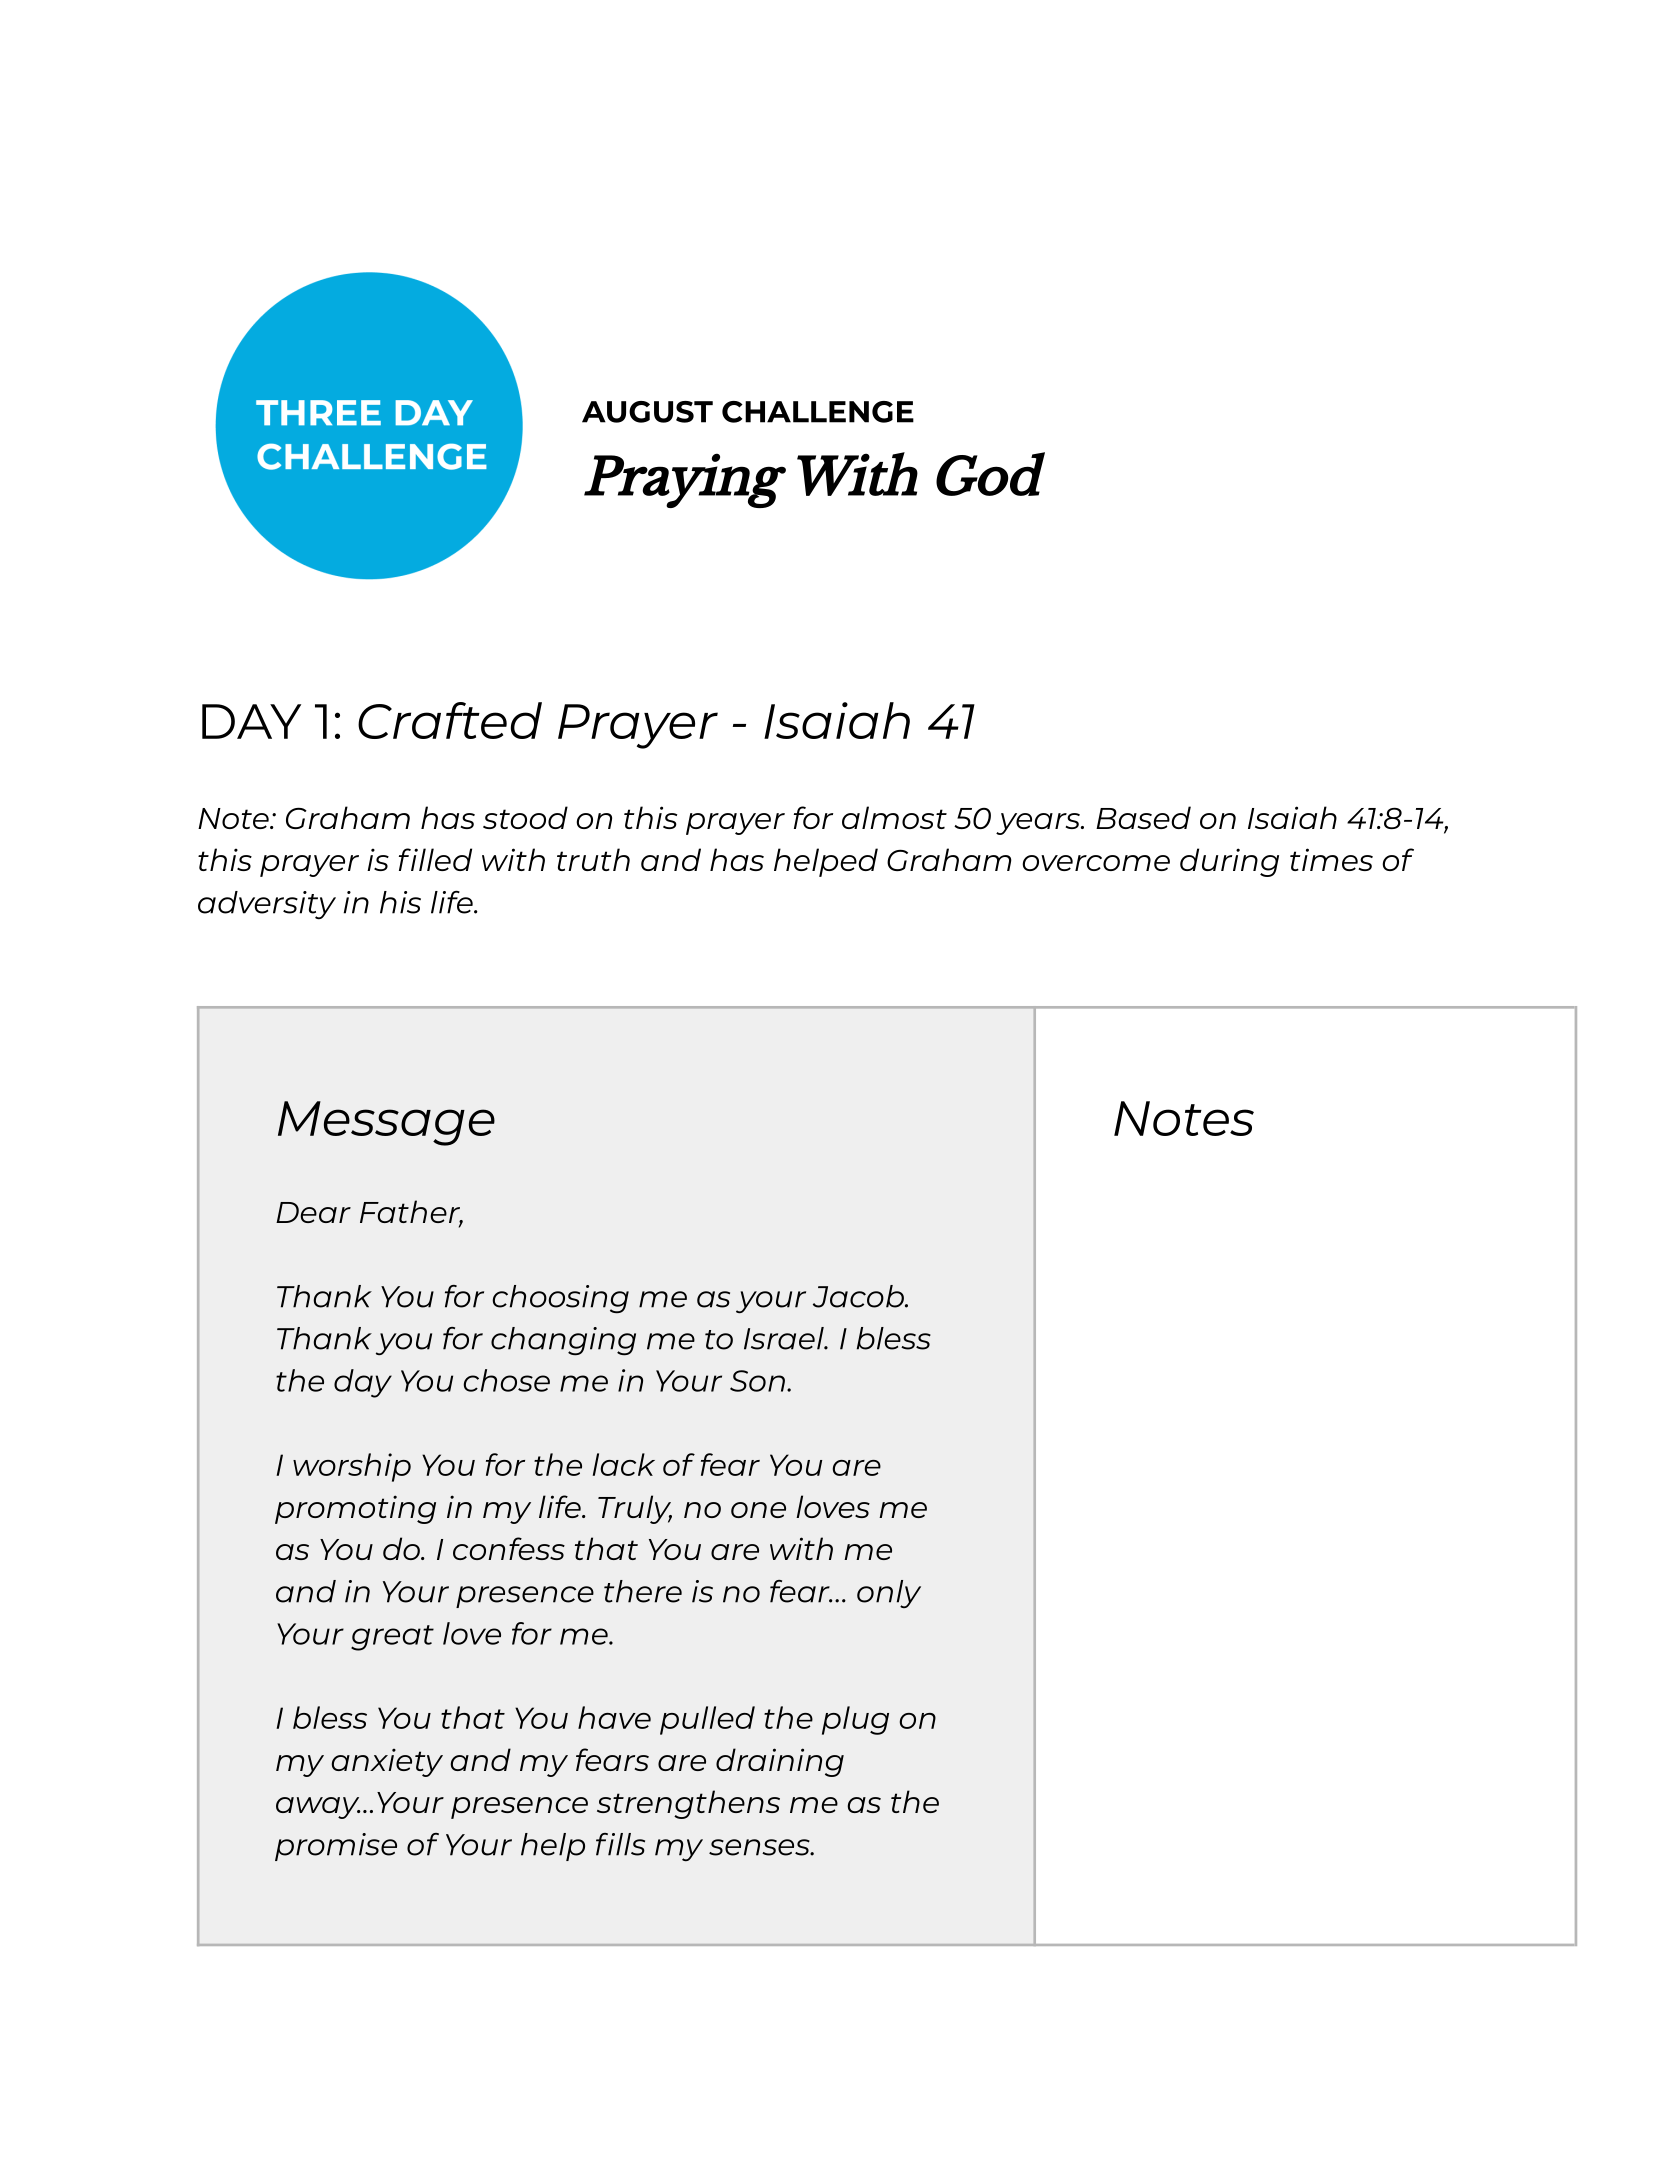  I want to click on only, so click(889, 1594).
